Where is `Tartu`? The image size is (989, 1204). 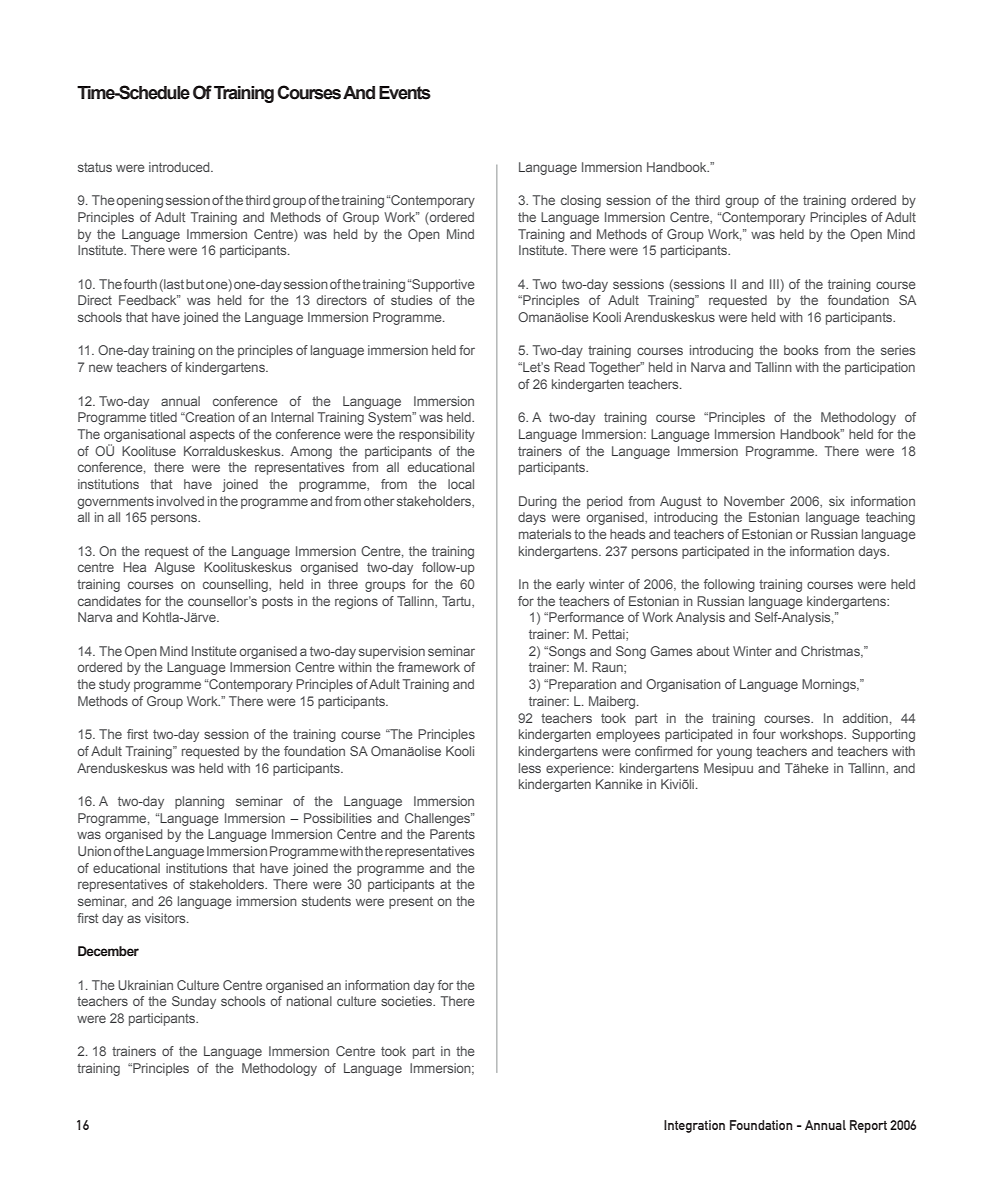
Tartu is located at coordinates (457, 602).
